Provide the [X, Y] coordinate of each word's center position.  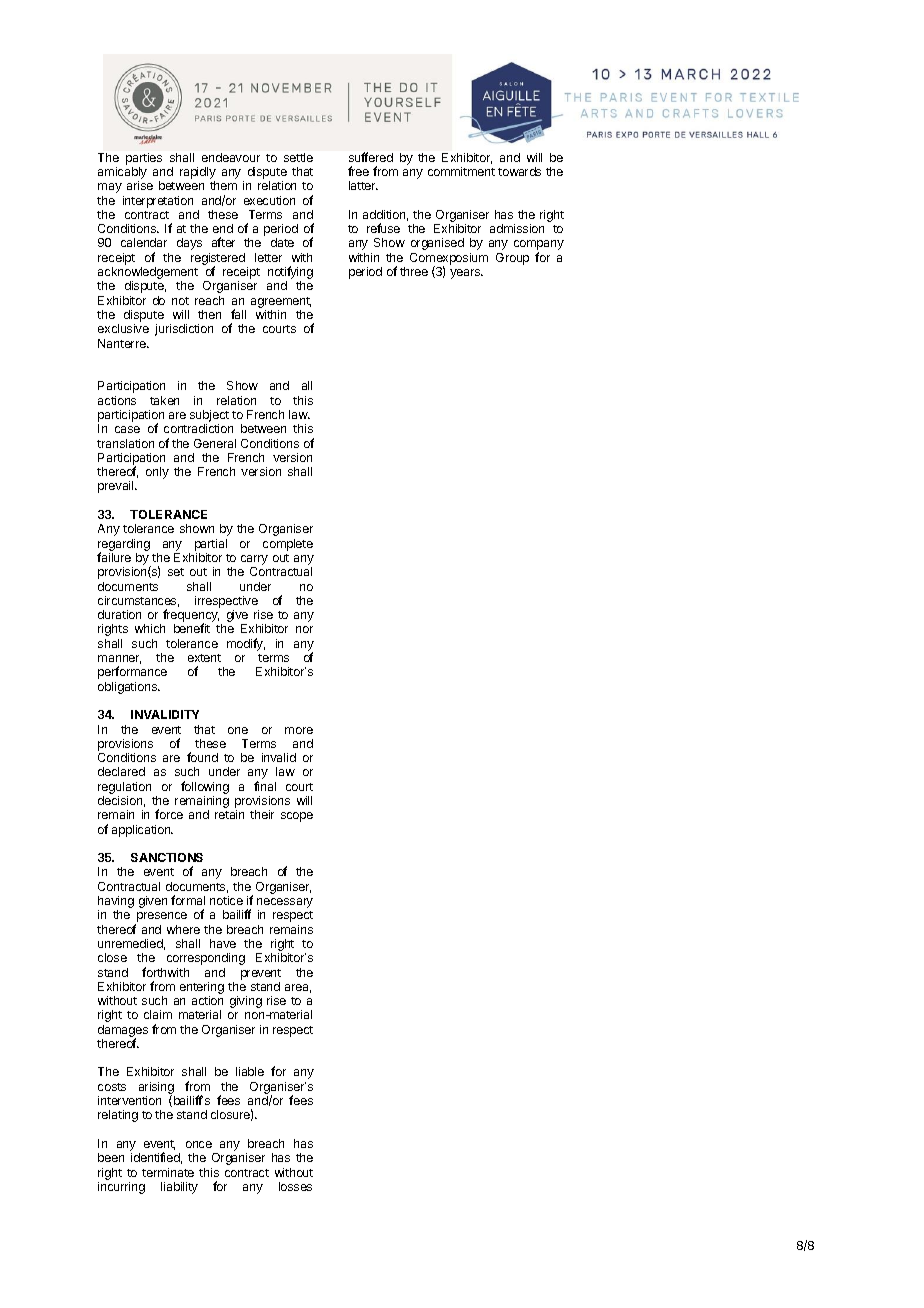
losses [295, 1186]
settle [298, 157]
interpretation [158, 202]
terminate [168, 1172]
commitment [461, 171]
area [298, 988]
